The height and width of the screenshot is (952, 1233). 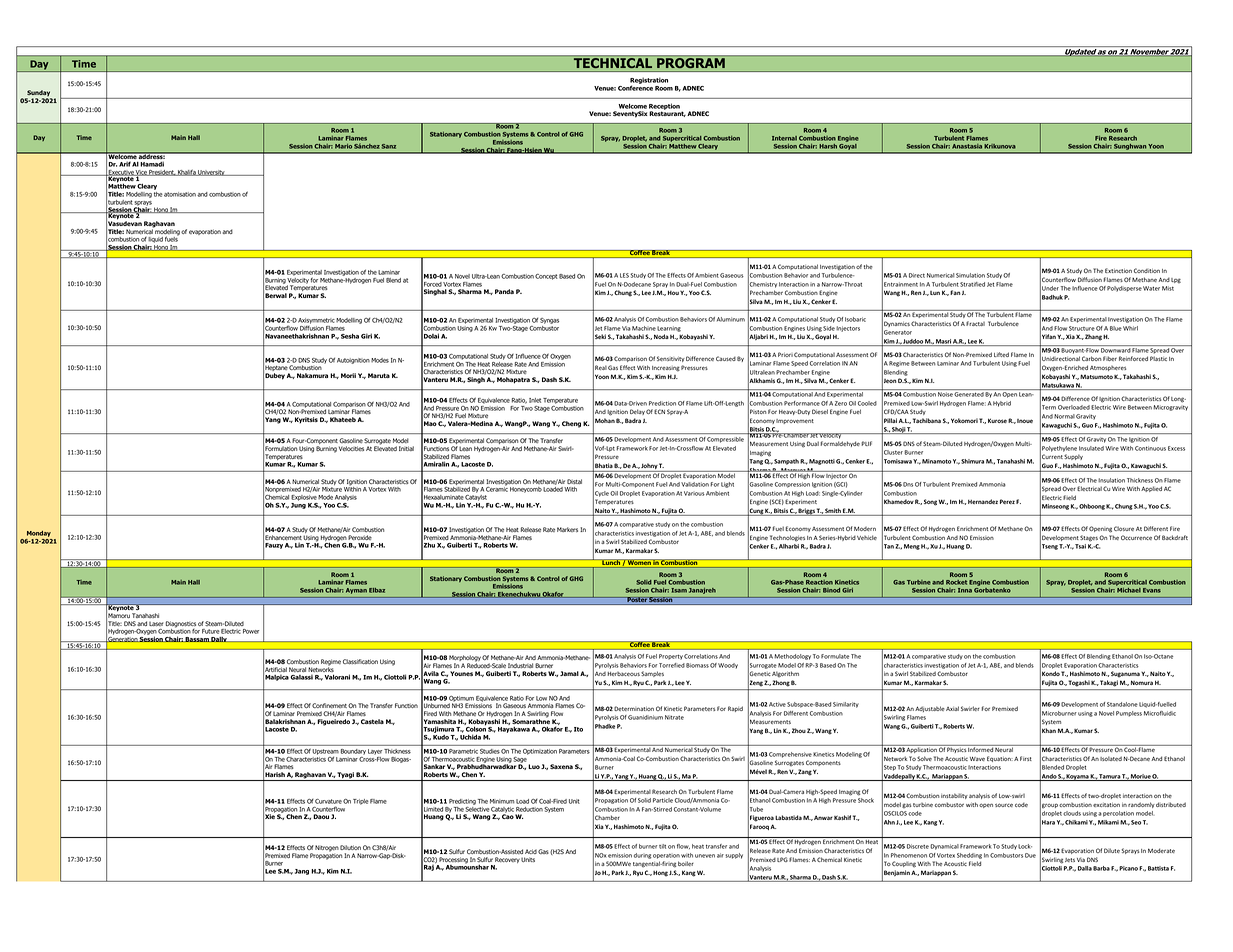 What do you see at coordinates (312, 375) in the screenshot?
I see `Nakamura` at bounding box center [312, 375].
